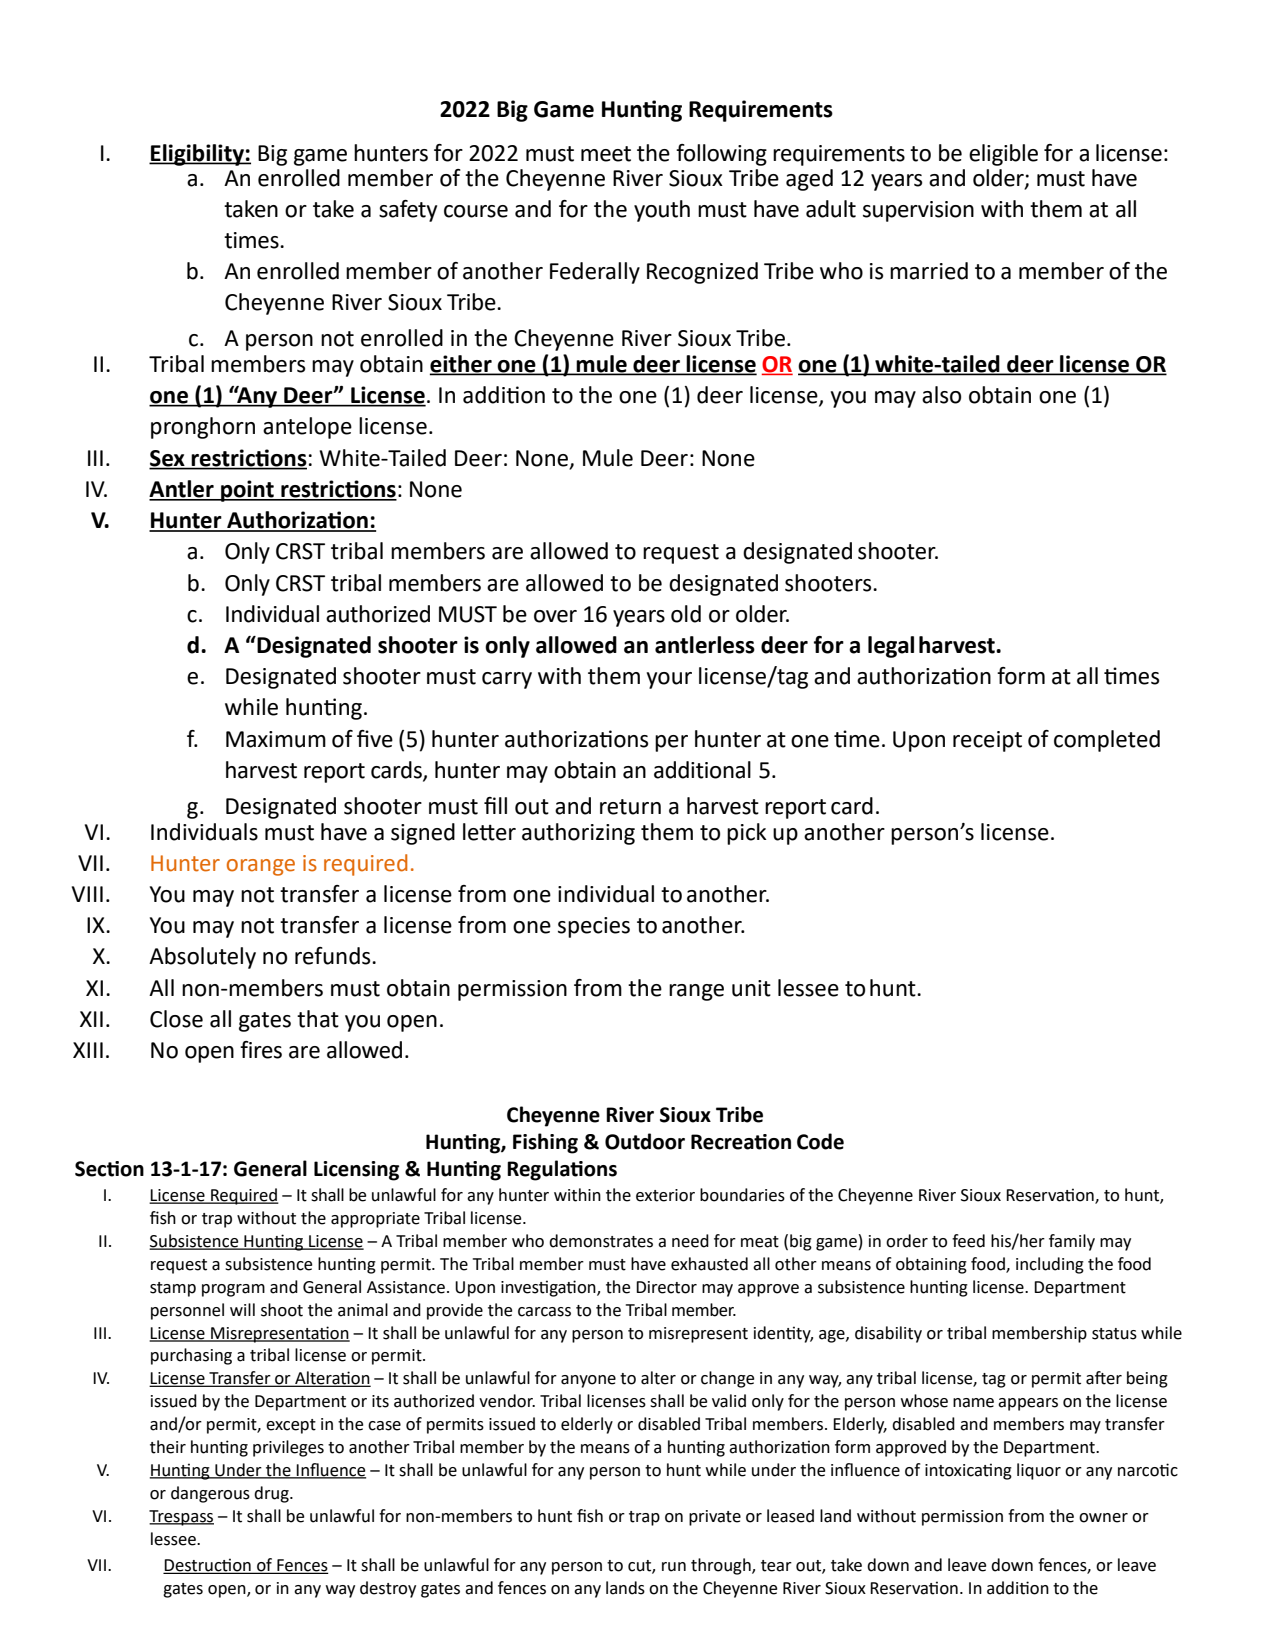 This screenshot has width=1273, height=1648. What do you see at coordinates (968, 1241) in the screenshot?
I see `feed` at bounding box center [968, 1241].
